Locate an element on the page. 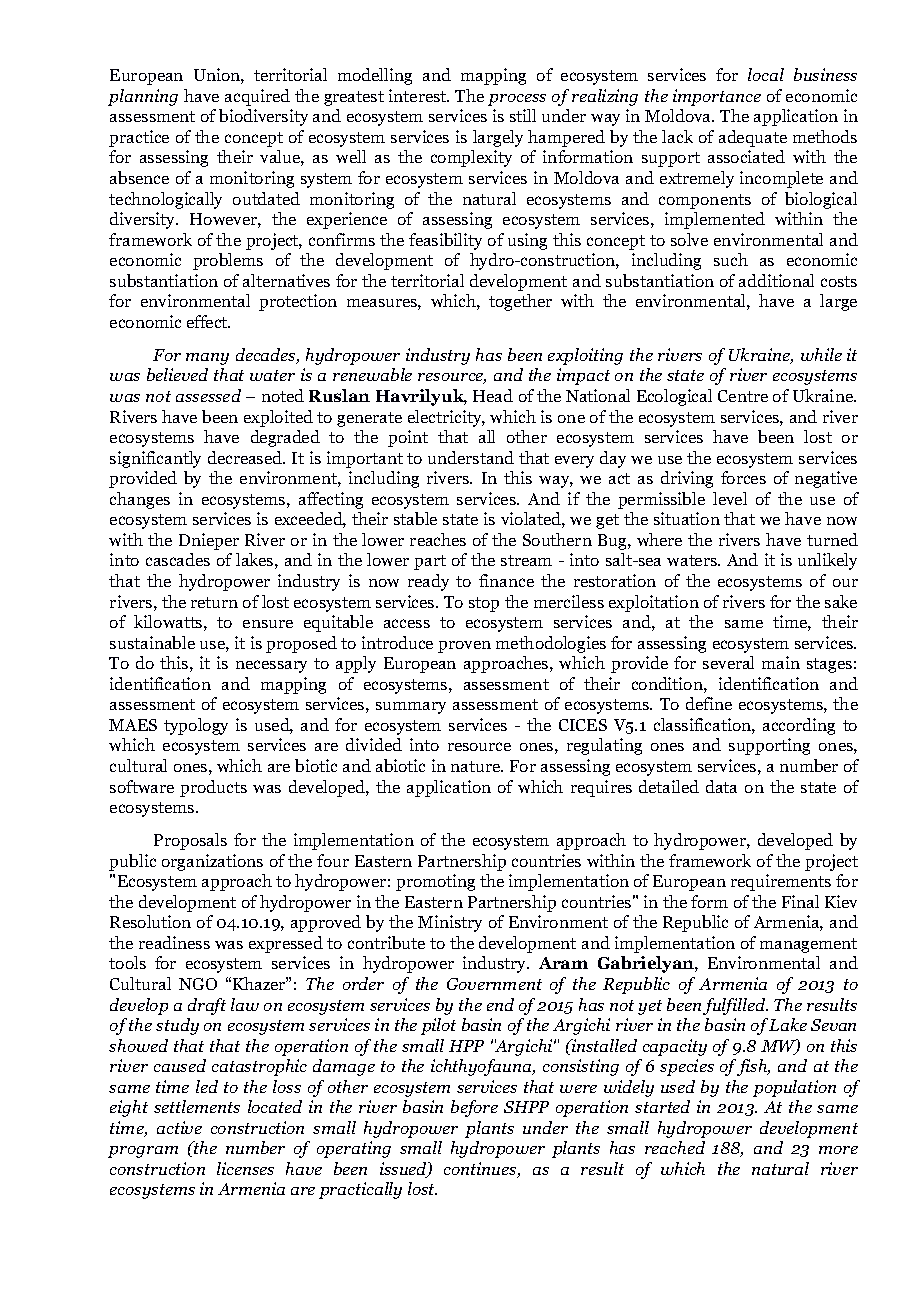  Ministry is located at coordinates (450, 923).
